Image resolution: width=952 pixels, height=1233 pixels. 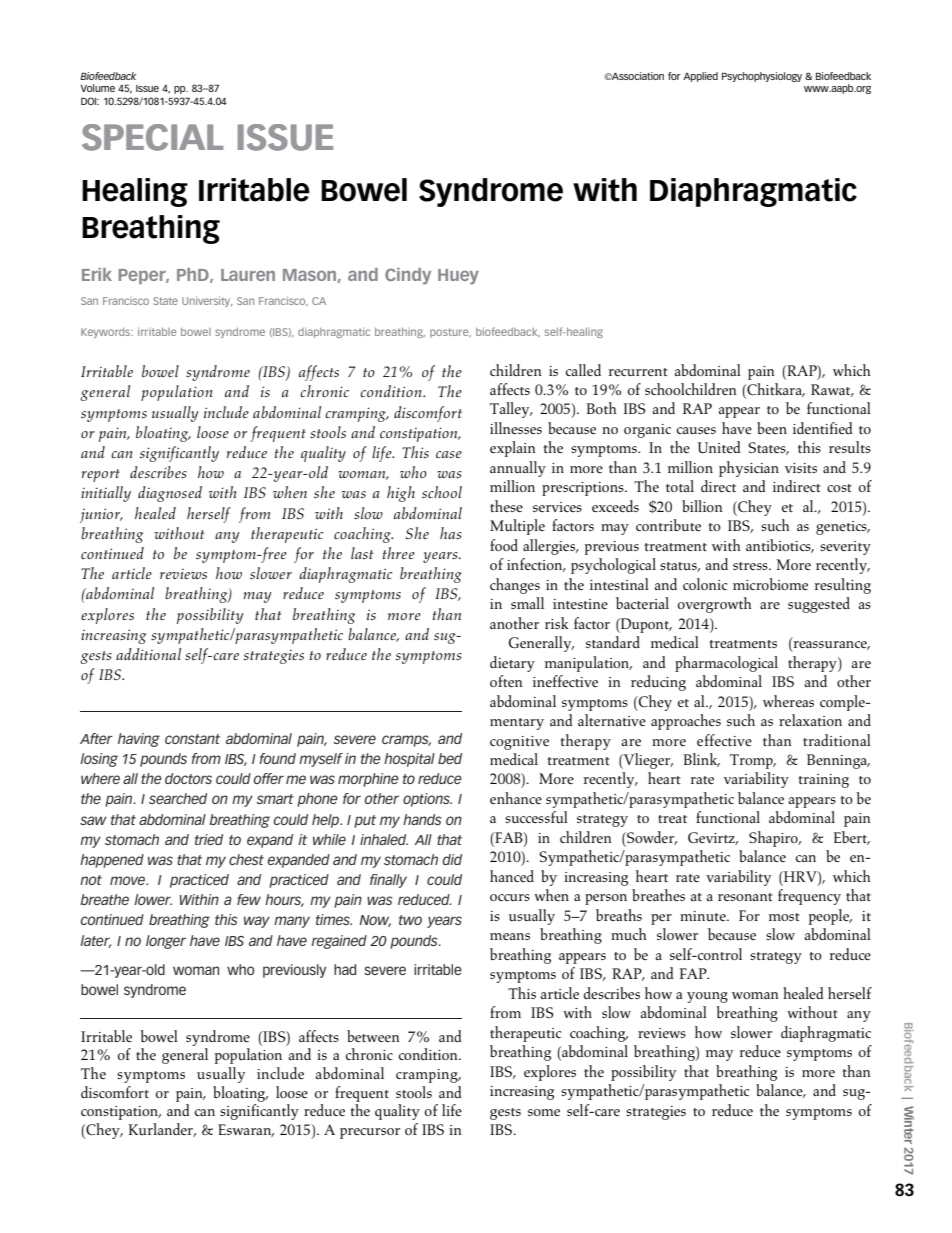 What do you see at coordinates (170, 494) in the screenshot?
I see `diagnosed` at bounding box center [170, 494].
